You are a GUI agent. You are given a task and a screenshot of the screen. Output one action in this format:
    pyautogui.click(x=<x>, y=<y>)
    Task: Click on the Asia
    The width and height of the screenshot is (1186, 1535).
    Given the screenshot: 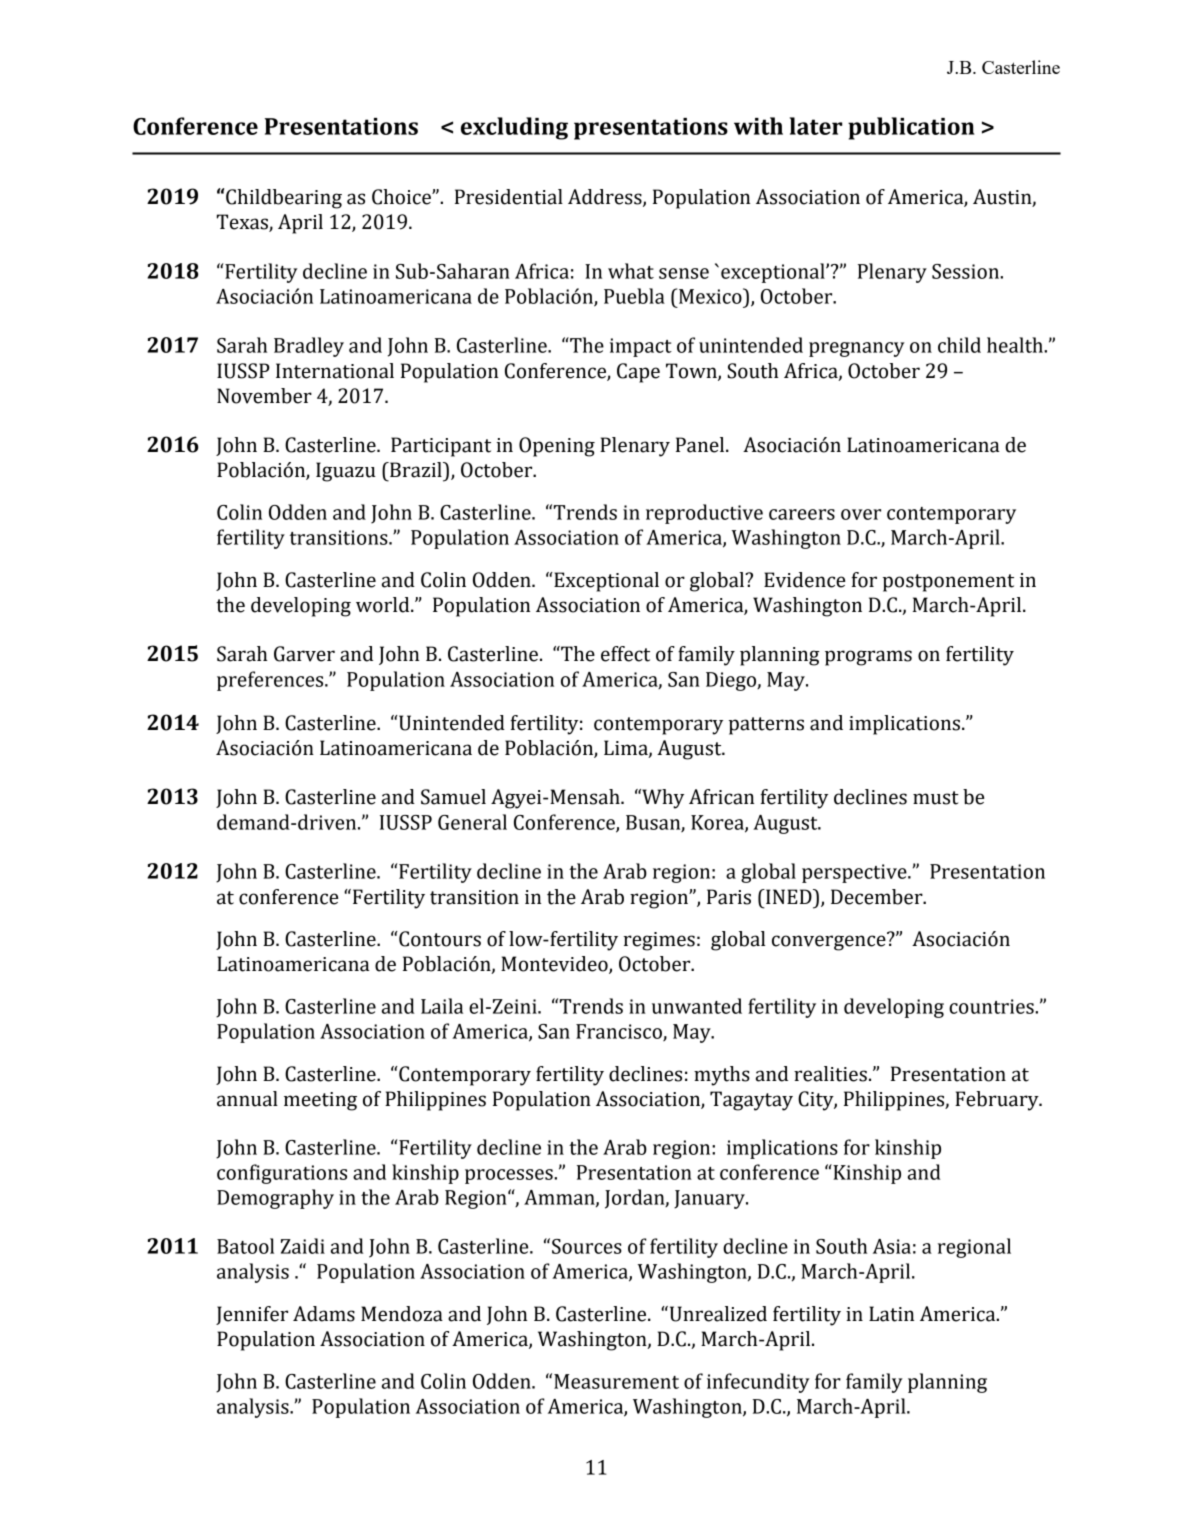 What is the action you would take?
    pyautogui.click(x=892, y=1246)
